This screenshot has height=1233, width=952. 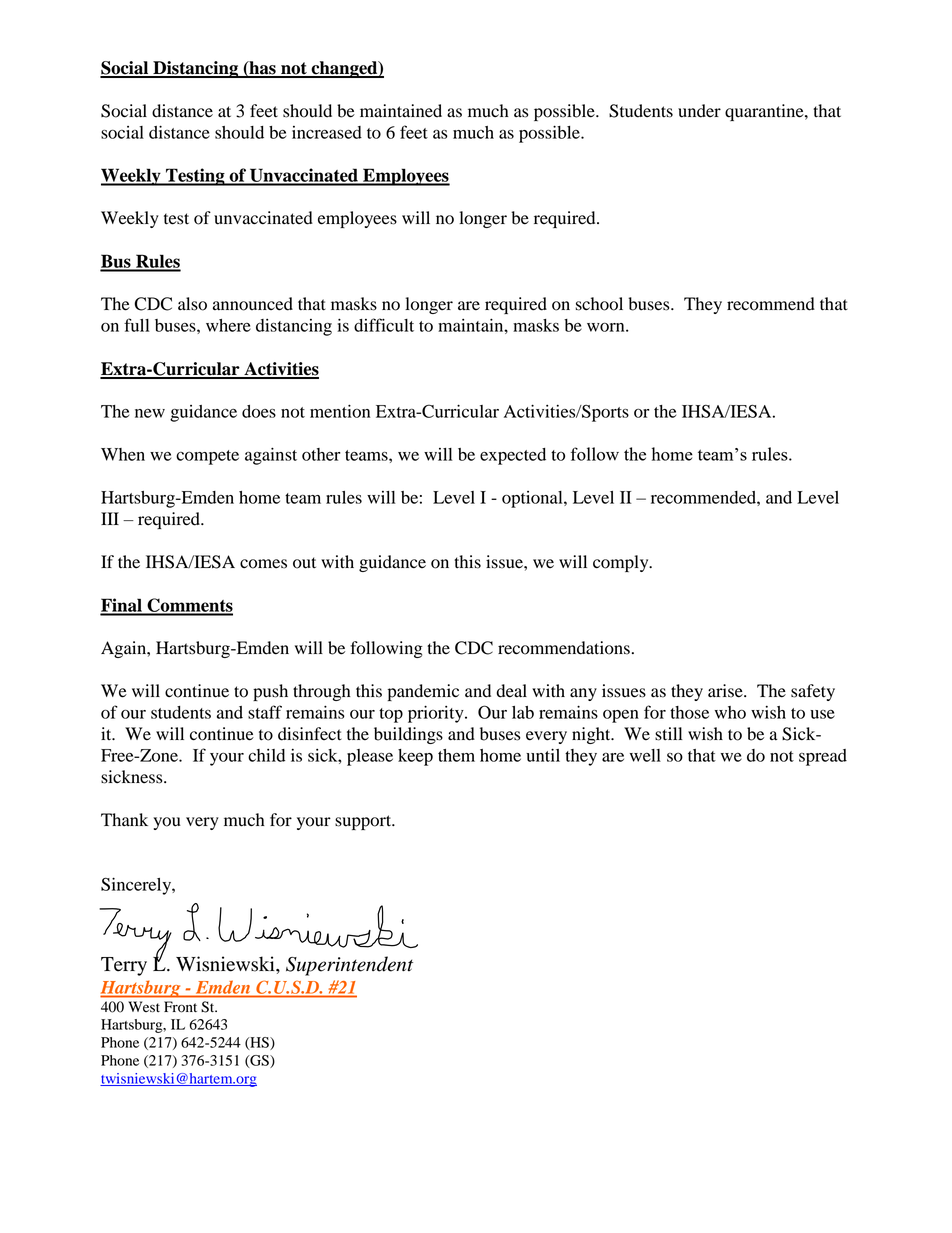 What do you see at coordinates (765, 112) in the screenshot?
I see `quarantine` at bounding box center [765, 112].
